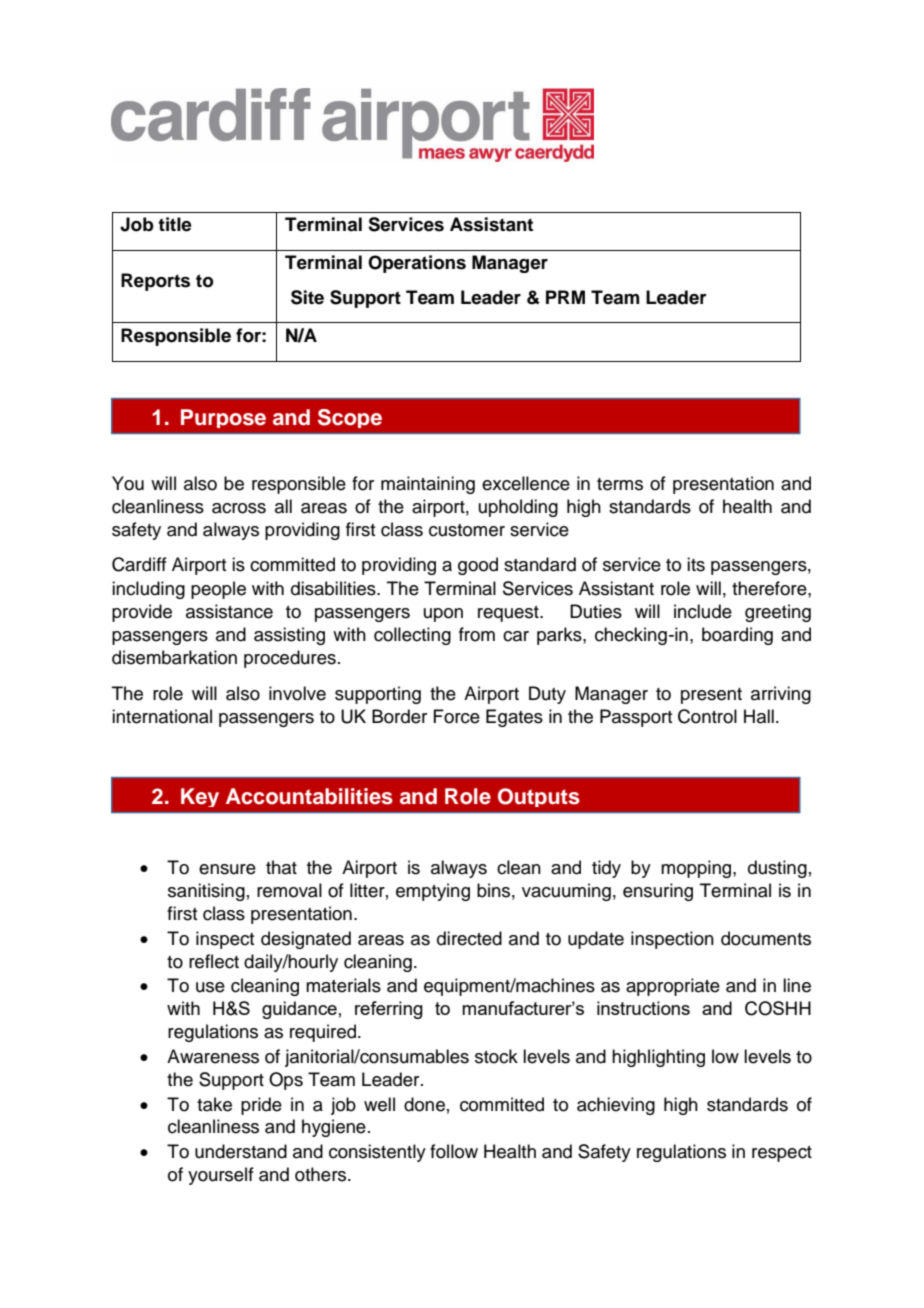  I want to click on sanitising, so click(206, 892).
